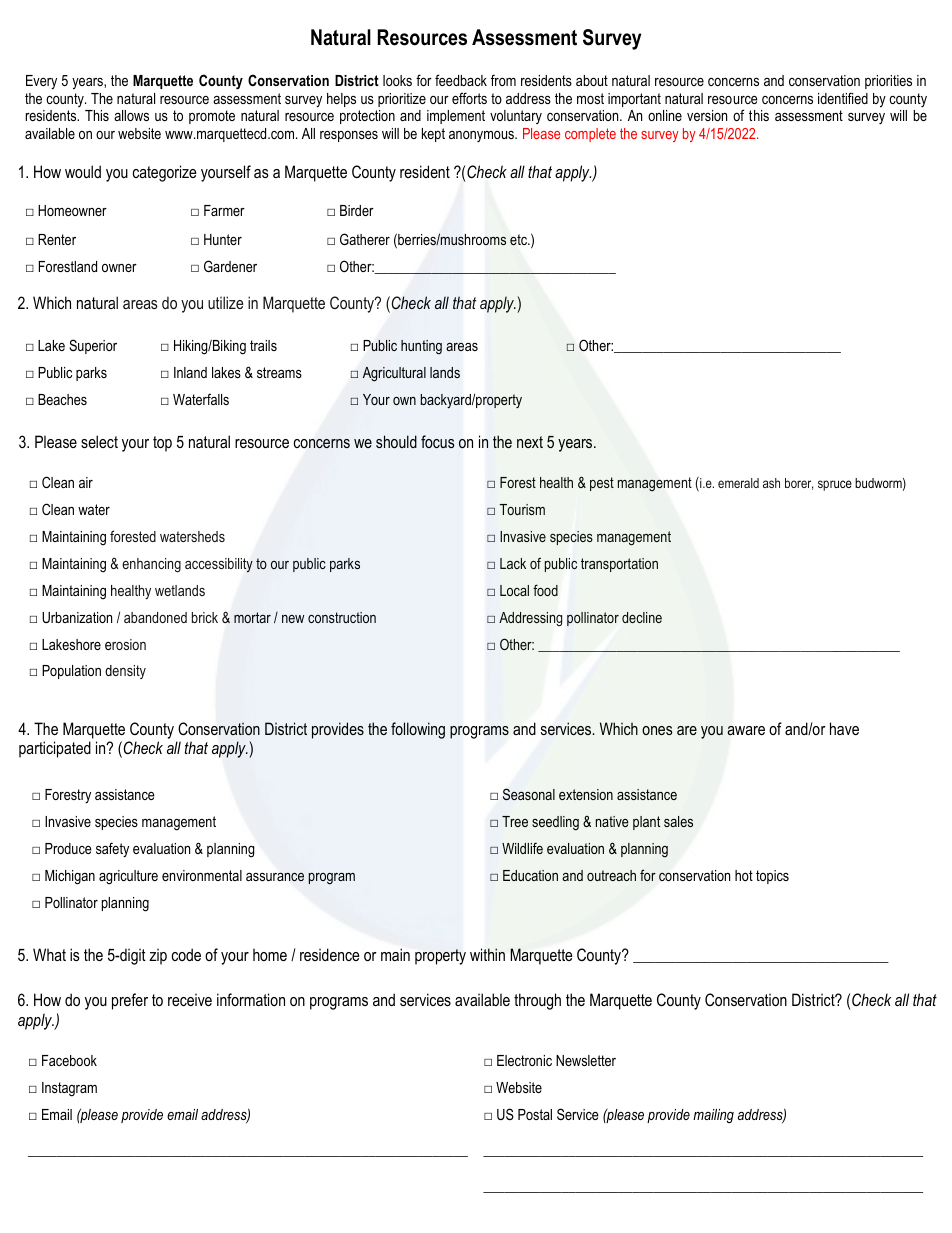 The image size is (952, 1233). I want to click on Electronic, so click(524, 1060).
